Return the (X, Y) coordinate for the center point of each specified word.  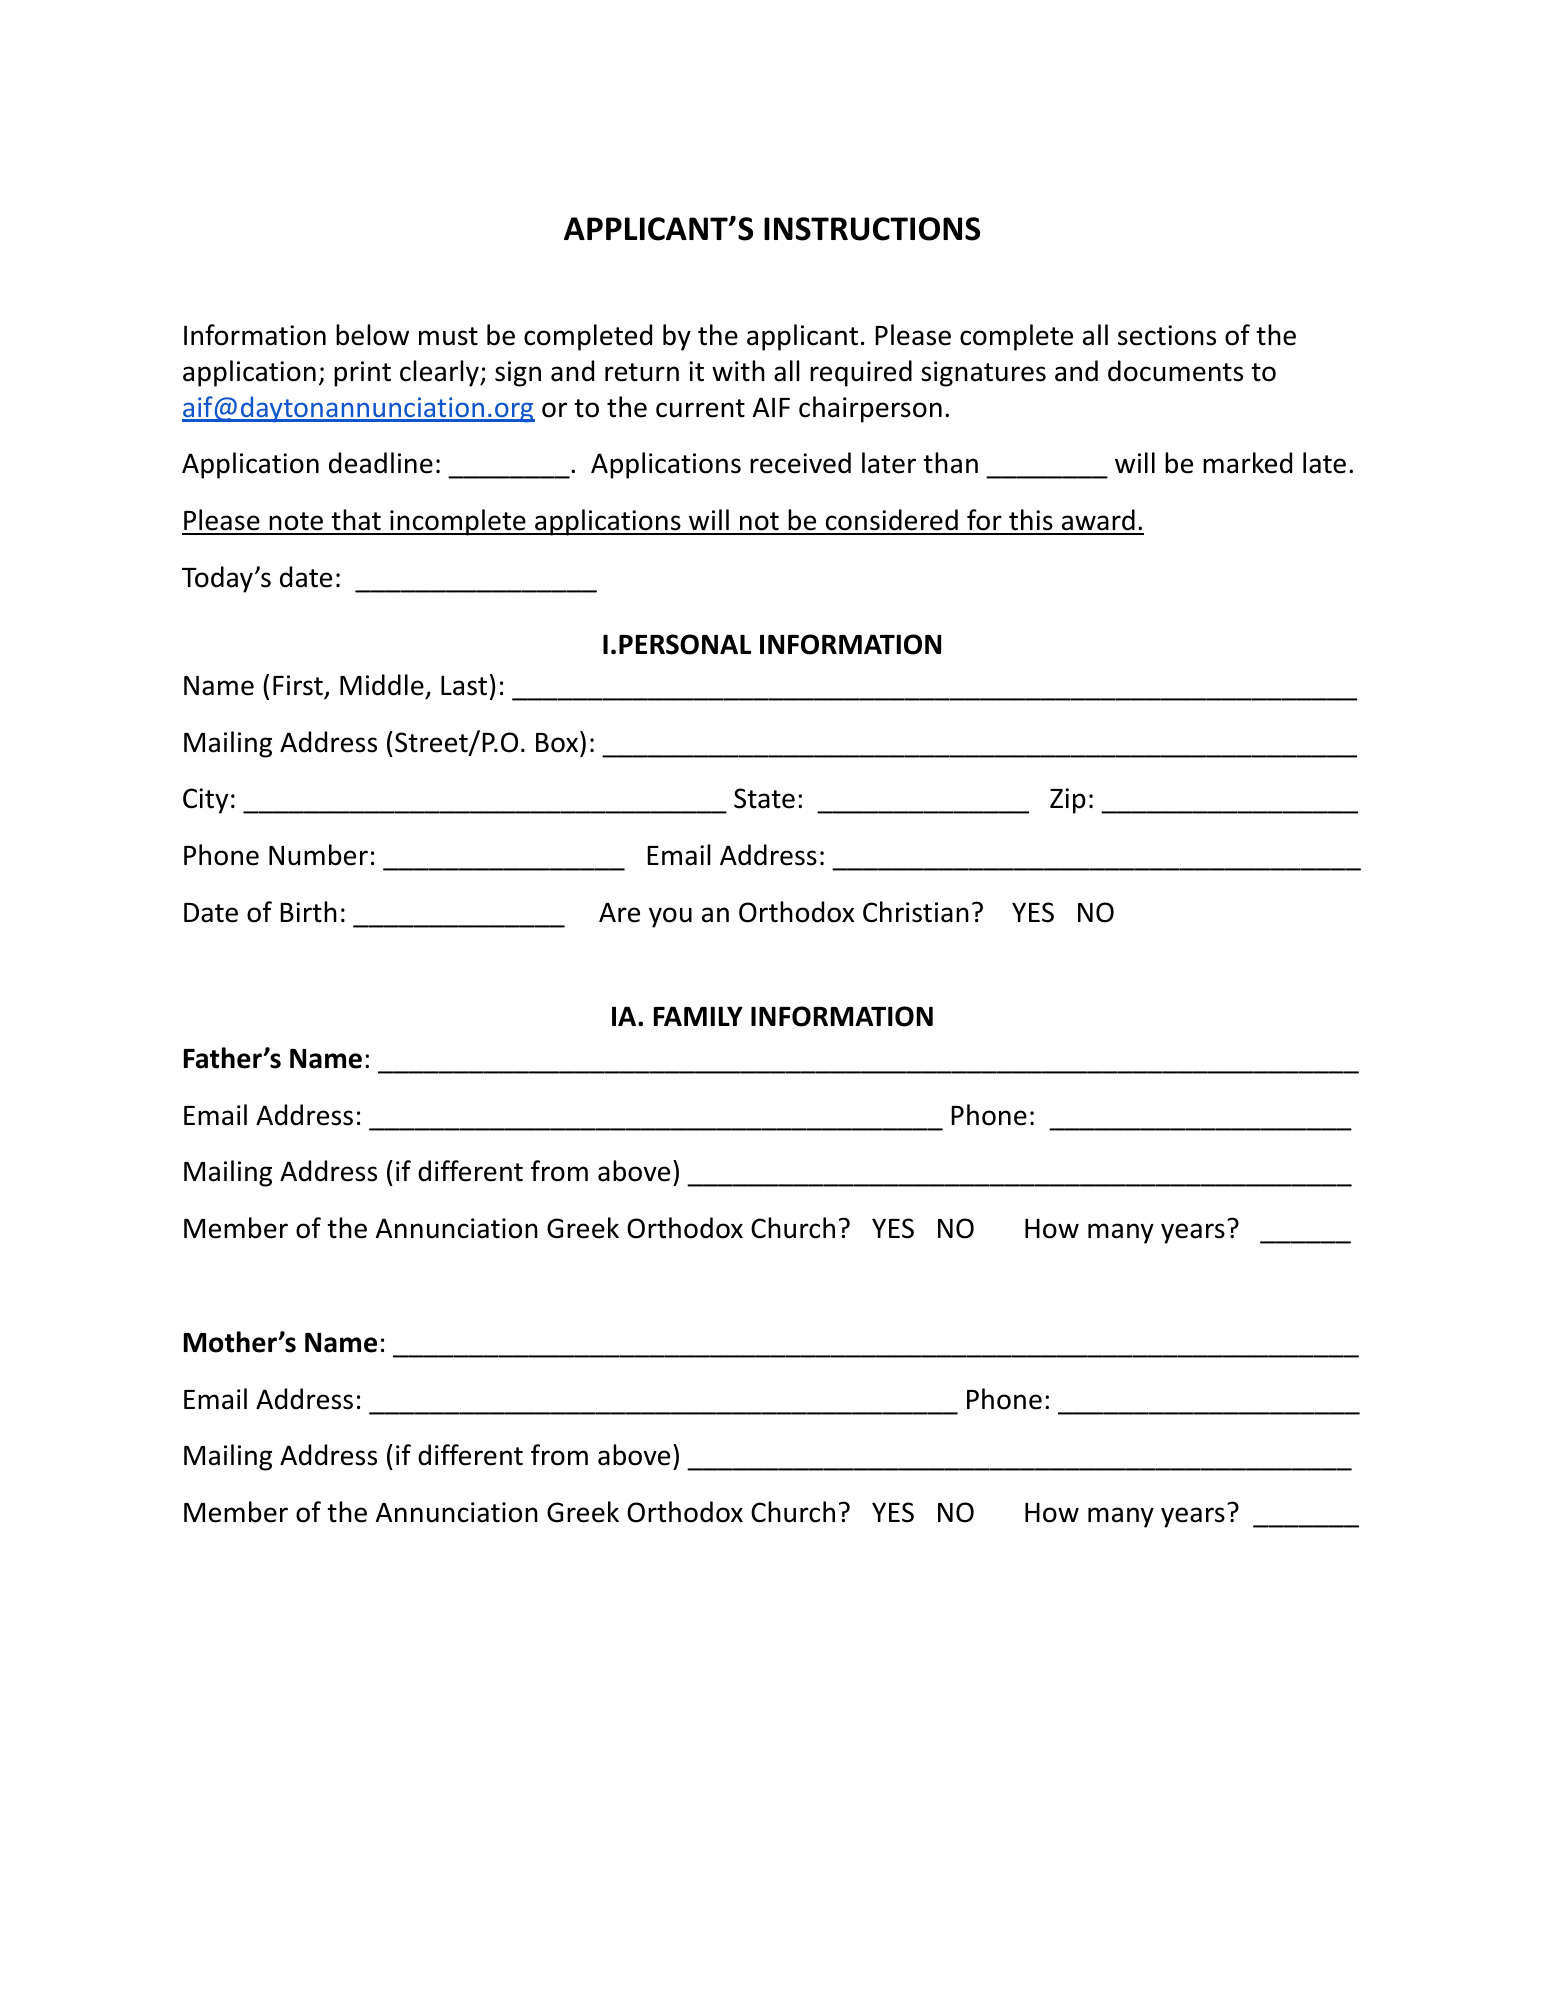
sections (1167, 335)
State (764, 798)
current (700, 408)
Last (464, 685)
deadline (381, 463)
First (298, 685)
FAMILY (698, 1016)
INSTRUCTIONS (872, 229)
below (372, 335)
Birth (308, 912)
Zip (1068, 801)
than (950, 463)
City (205, 801)
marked (1247, 463)
